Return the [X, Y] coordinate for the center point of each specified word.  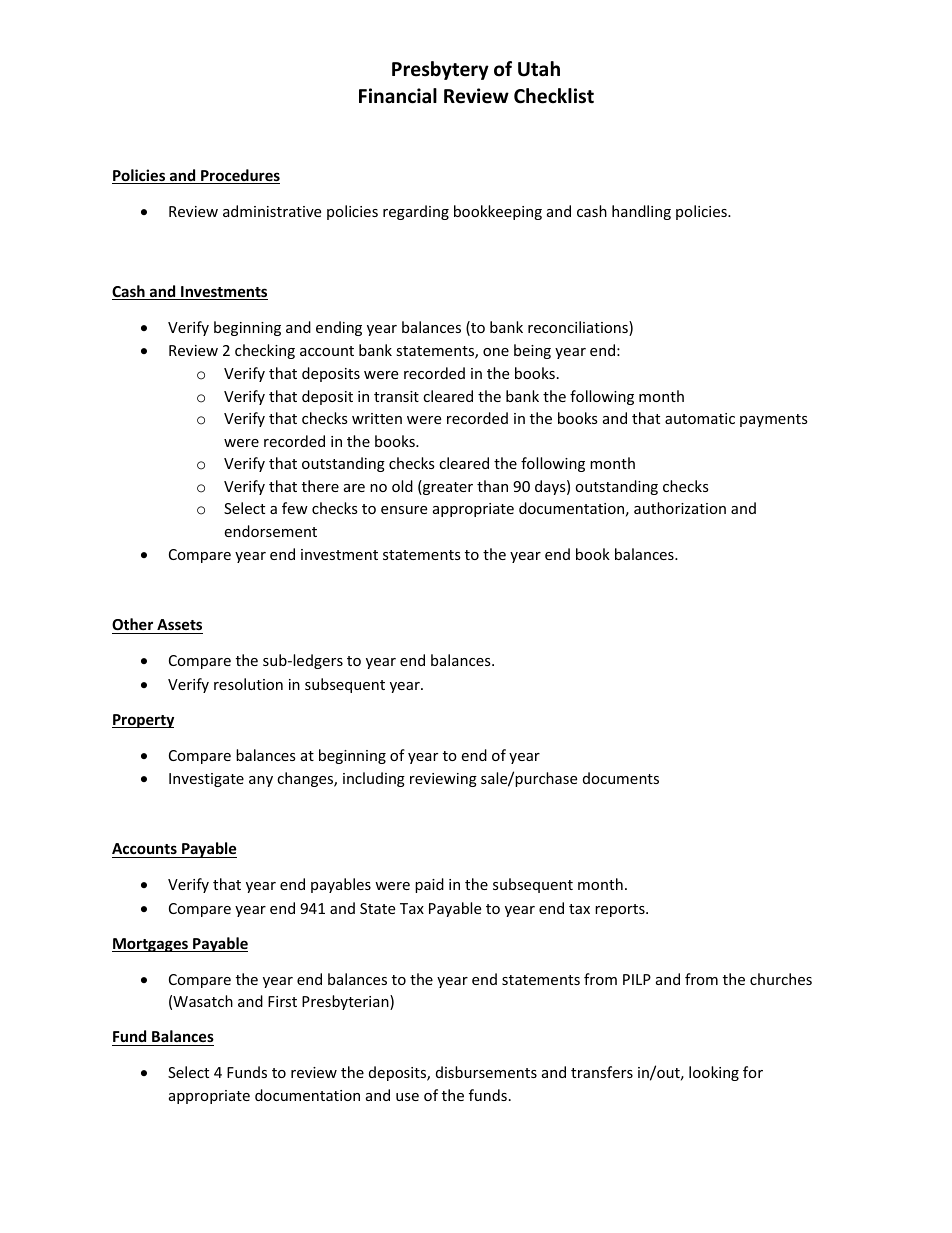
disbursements [486, 1072]
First [282, 1001]
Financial [398, 96]
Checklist [554, 96]
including [374, 779]
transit [396, 396]
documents [621, 778]
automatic [700, 418]
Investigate [206, 780]
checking [265, 351]
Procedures [239, 176]
